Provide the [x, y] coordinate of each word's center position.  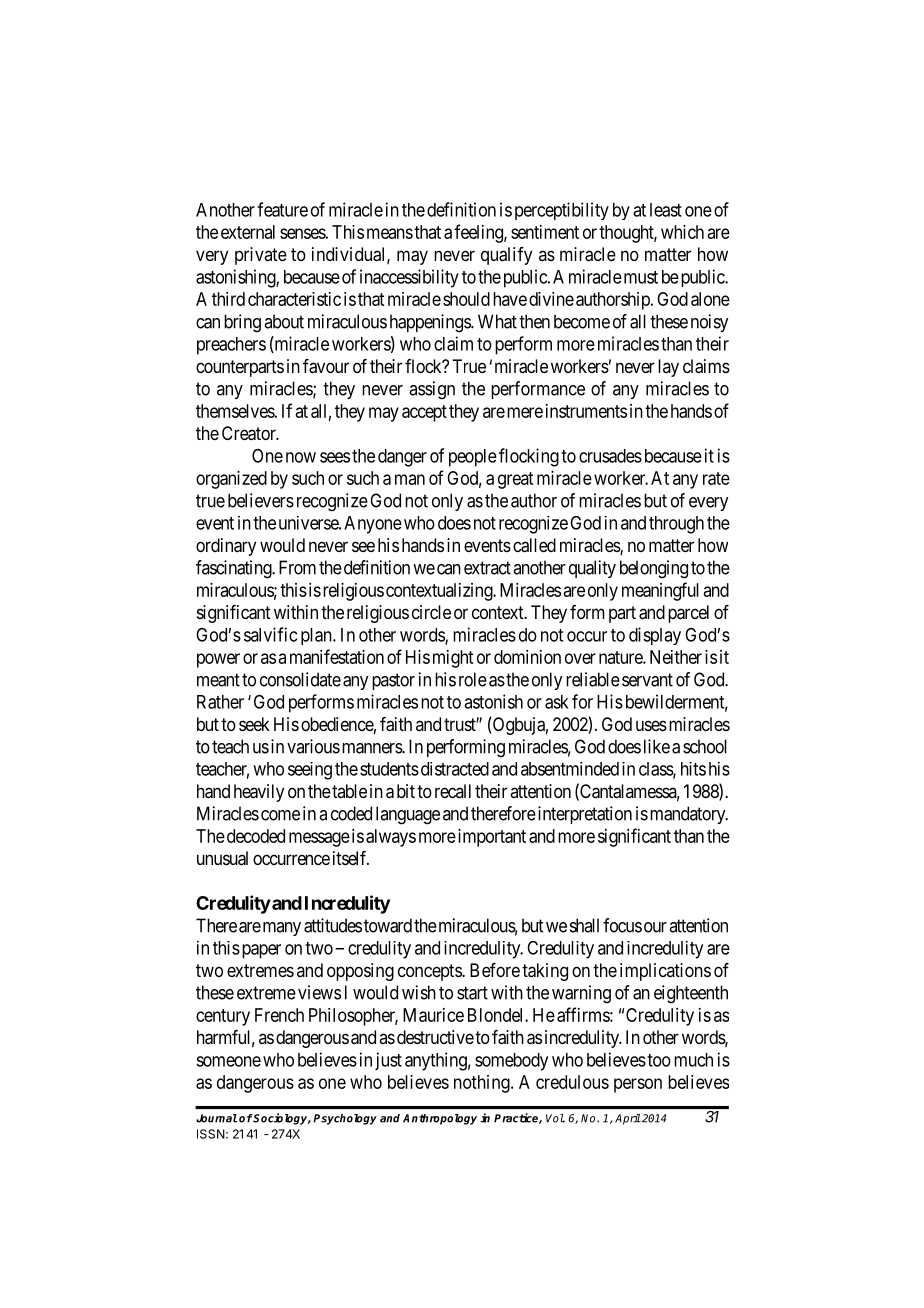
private [261, 256]
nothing [483, 1084]
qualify [506, 256]
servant [647, 680]
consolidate [300, 679]
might [453, 659]
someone [228, 1061]
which [682, 232]
